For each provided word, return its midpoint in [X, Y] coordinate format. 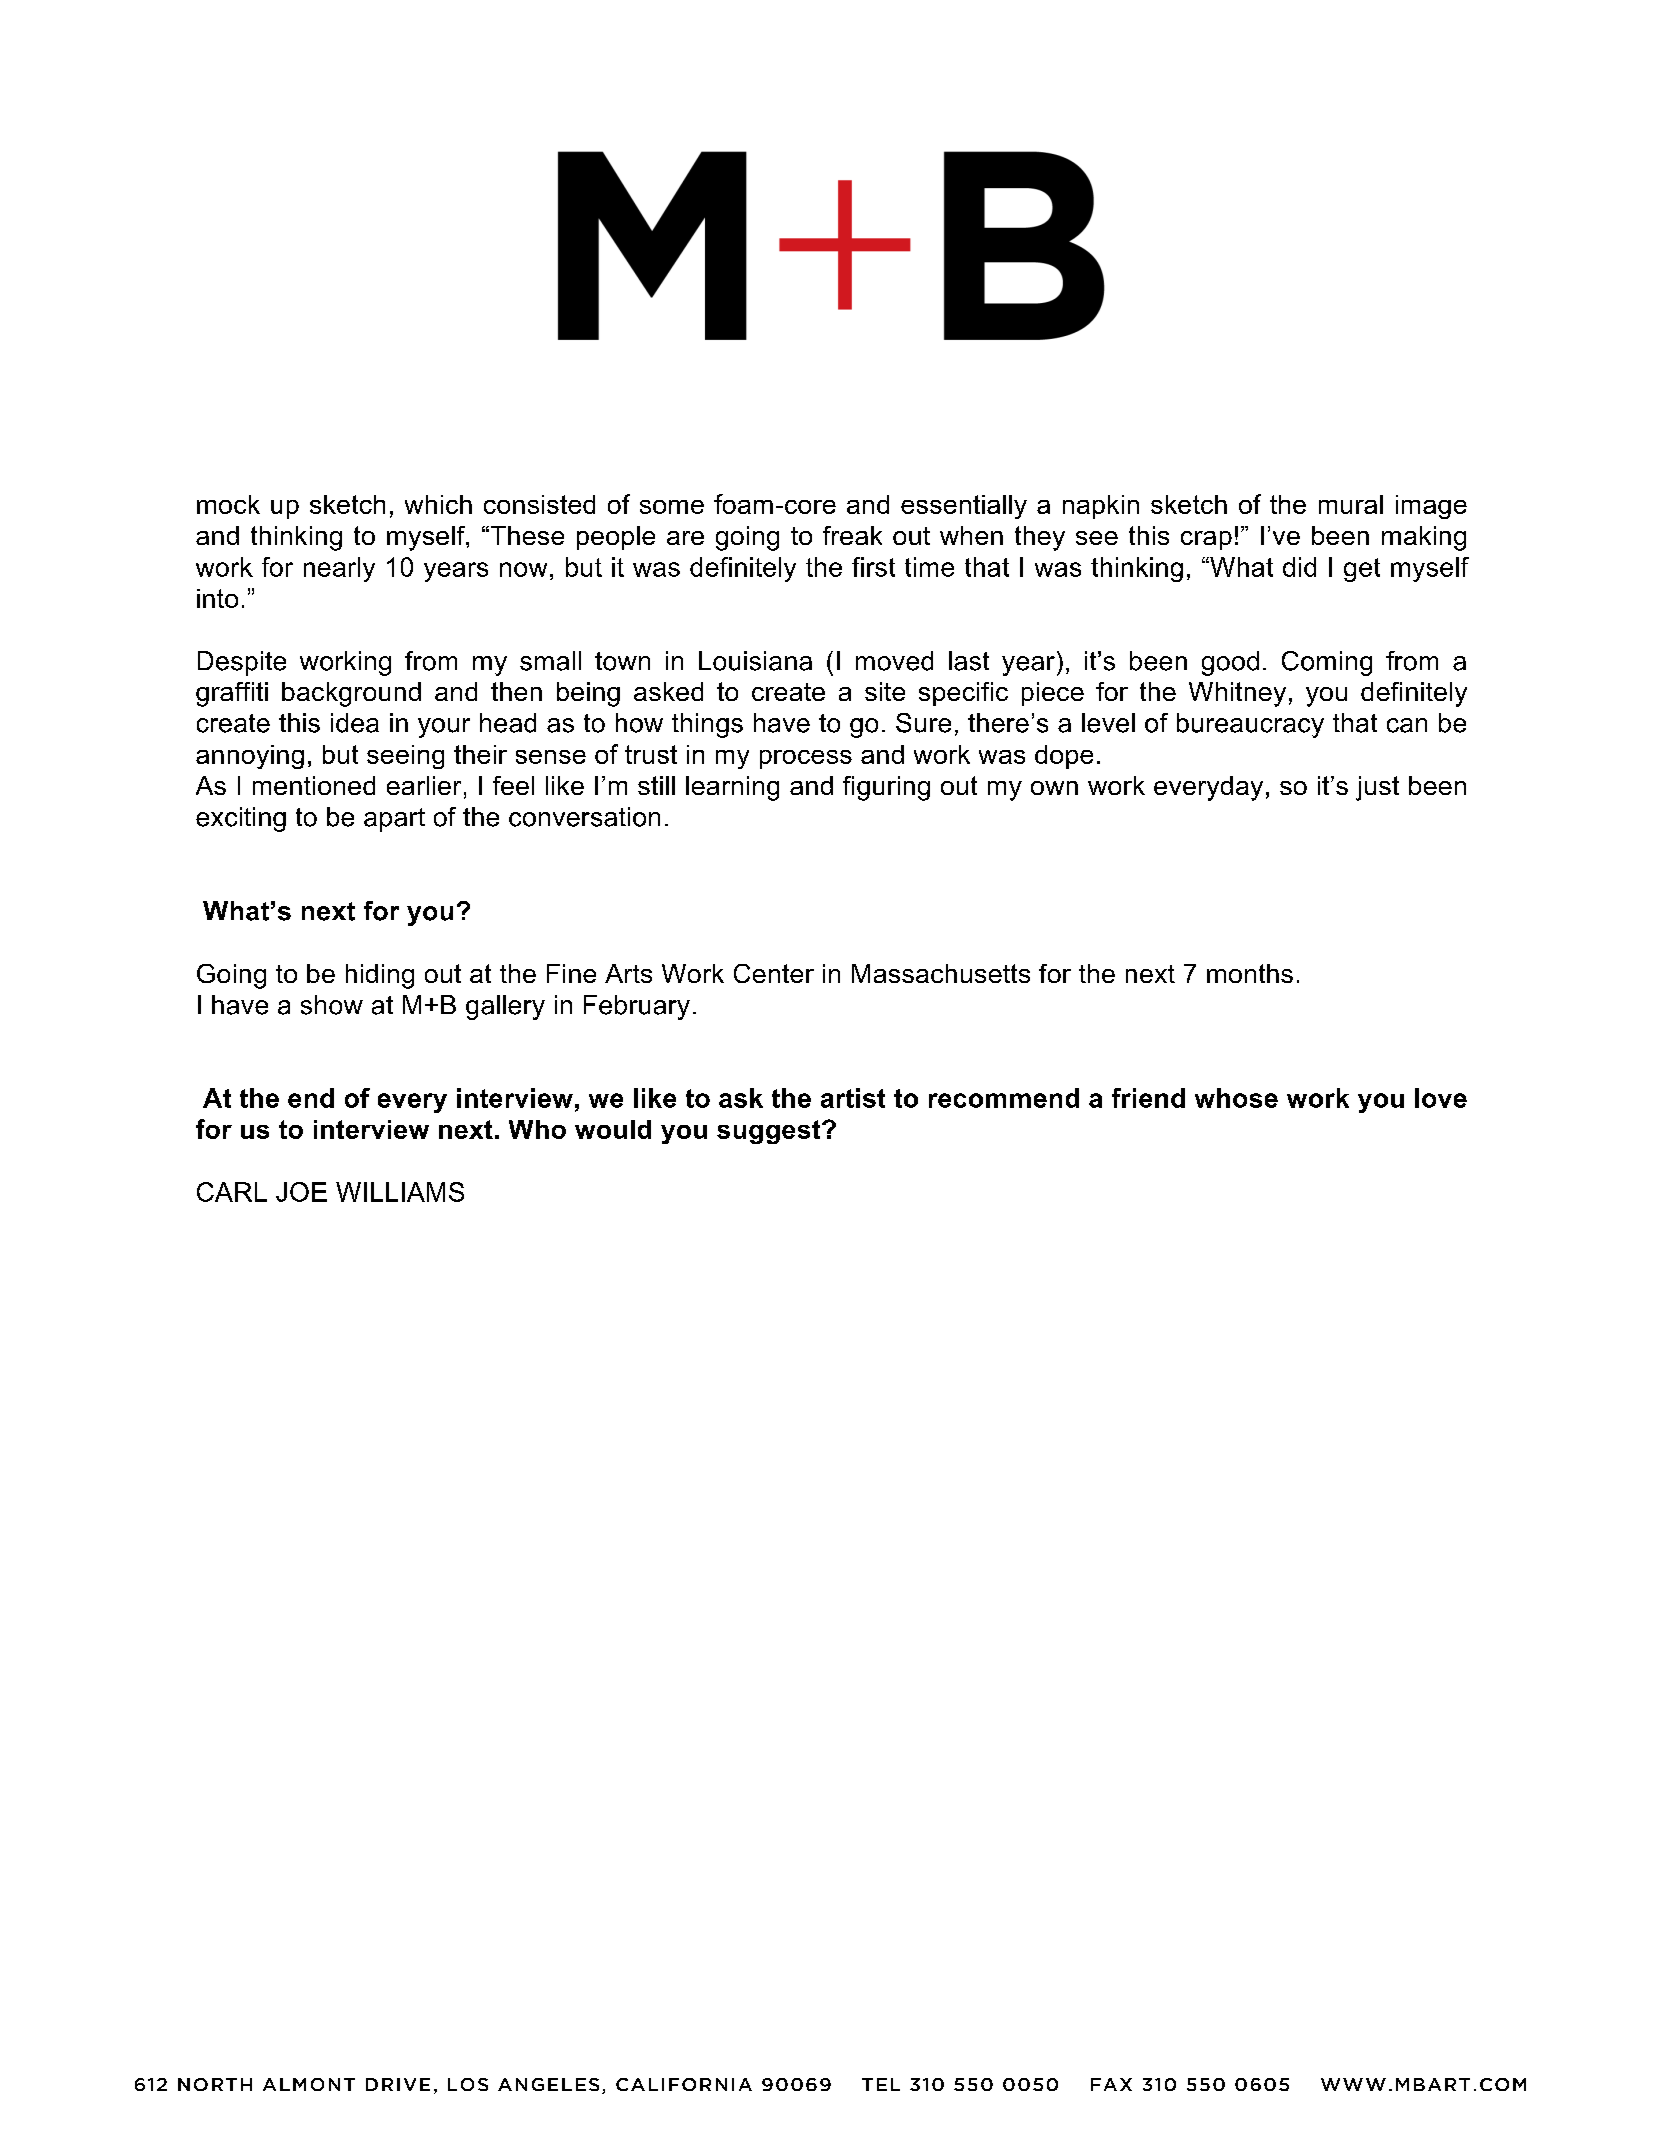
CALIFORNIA [684, 2084]
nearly [339, 569]
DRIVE [398, 2084]
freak [852, 535]
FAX [1111, 2084]
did [1299, 567]
